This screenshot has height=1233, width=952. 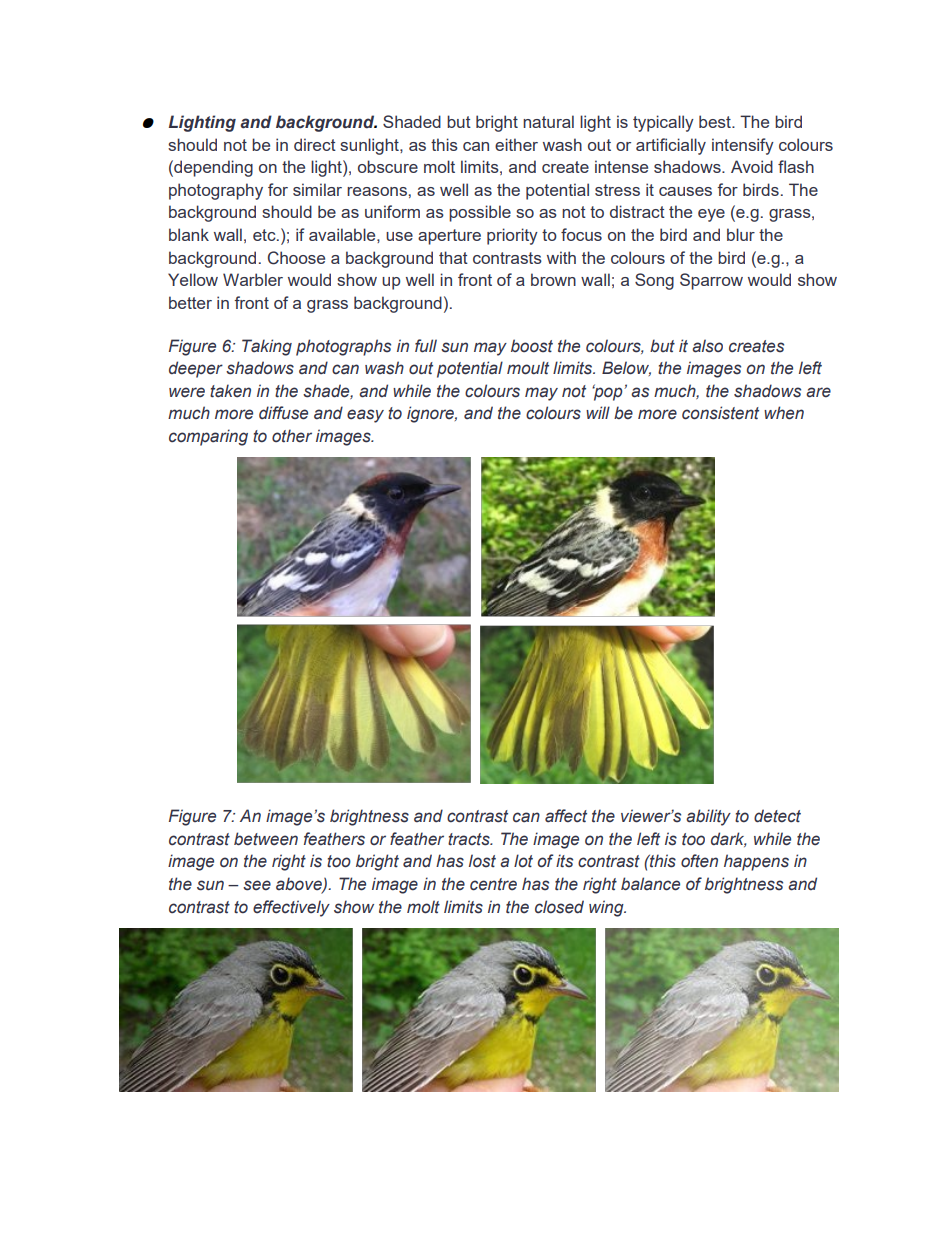 What do you see at coordinates (743, 146) in the screenshot?
I see `intensify` at bounding box center [743, 146].
